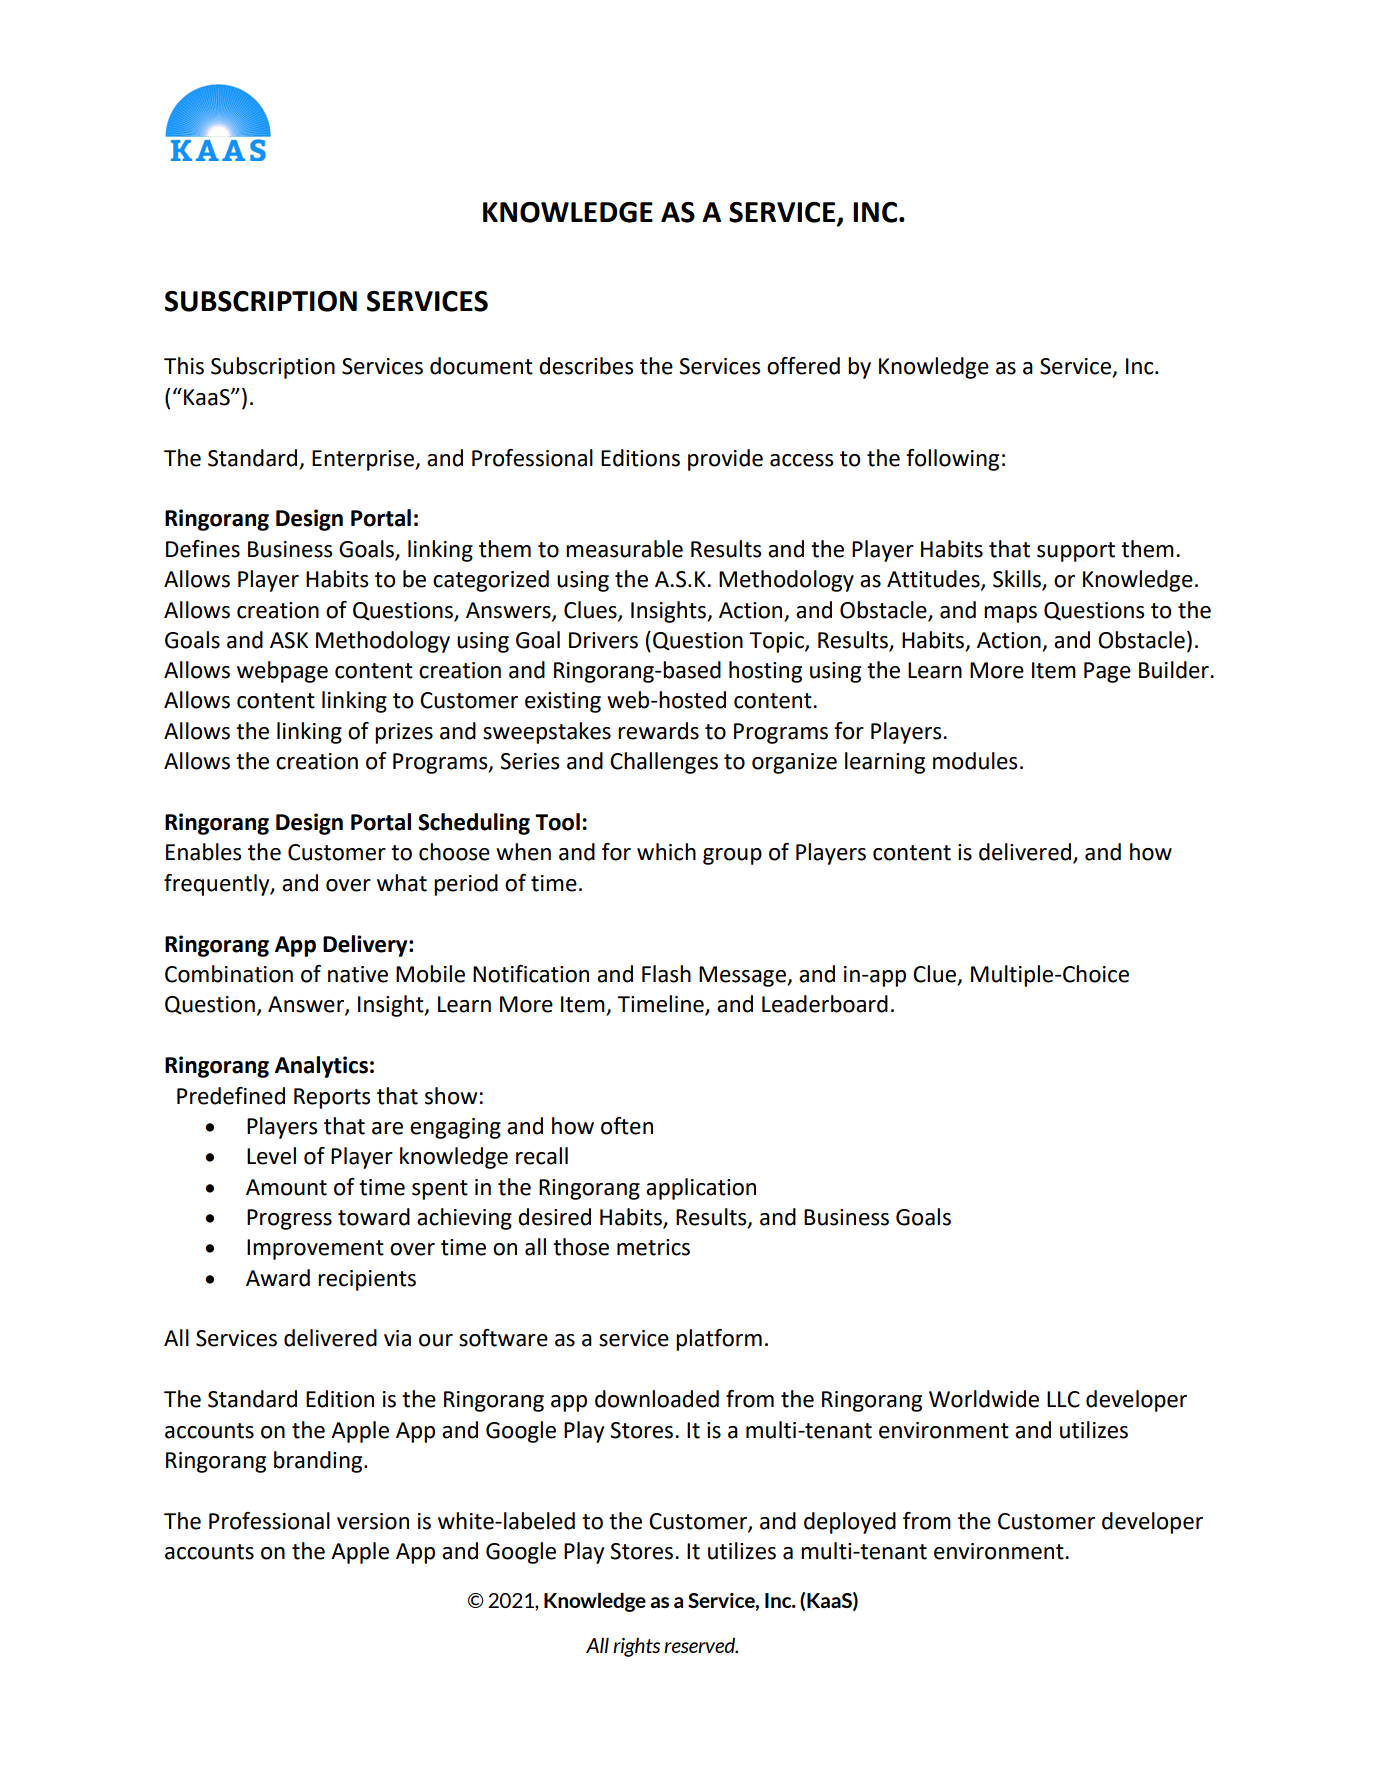  What do you see at coordinates (203, 852) in the page?
I see `Enables` at bounding box center [203, 852].
